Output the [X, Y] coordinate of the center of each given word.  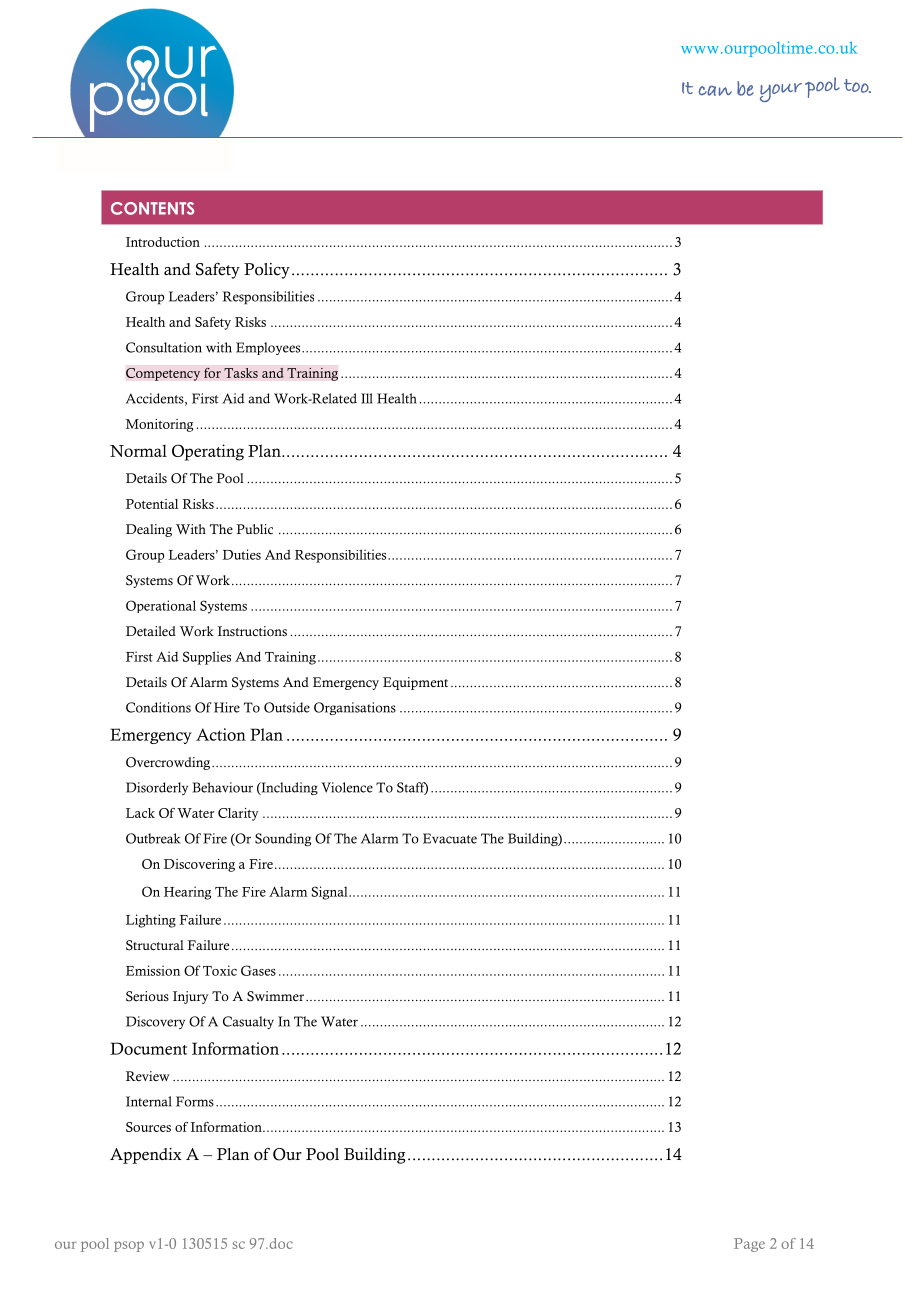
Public [254, 529]
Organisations [355, 708]
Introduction [163, 242]
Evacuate [450, 838]
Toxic [220, 970]
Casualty [248, 1022]
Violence [347, 787]
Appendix [146, 1156]
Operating [208, 452]
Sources [148, 1127]
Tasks [241, 373]
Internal [149, 1101]
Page [749, 1245]
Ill [367, 398]
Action [221, 734]
